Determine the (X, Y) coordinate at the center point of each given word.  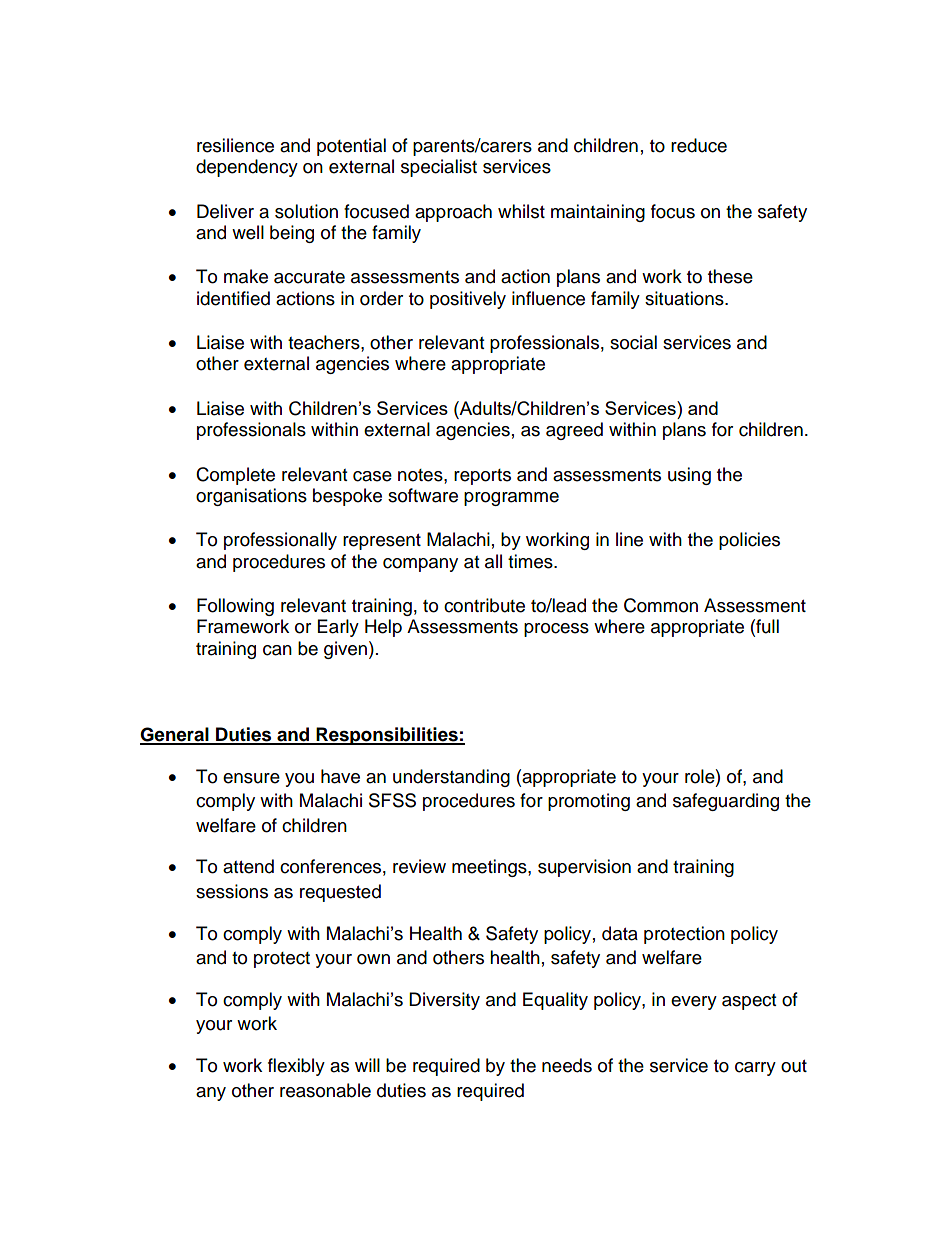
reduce (699, 145)
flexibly (296, 1067)
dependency (247, 168)
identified (233, 298)
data (620, 933)
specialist (439, 168)
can (277, 650)
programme (511, 499)
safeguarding (726, 802)
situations (685, 298)
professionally (280, 541)
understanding (451, 778)
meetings (490, 868)
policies (749, 541)
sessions (232, 891)
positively (468, 300)
